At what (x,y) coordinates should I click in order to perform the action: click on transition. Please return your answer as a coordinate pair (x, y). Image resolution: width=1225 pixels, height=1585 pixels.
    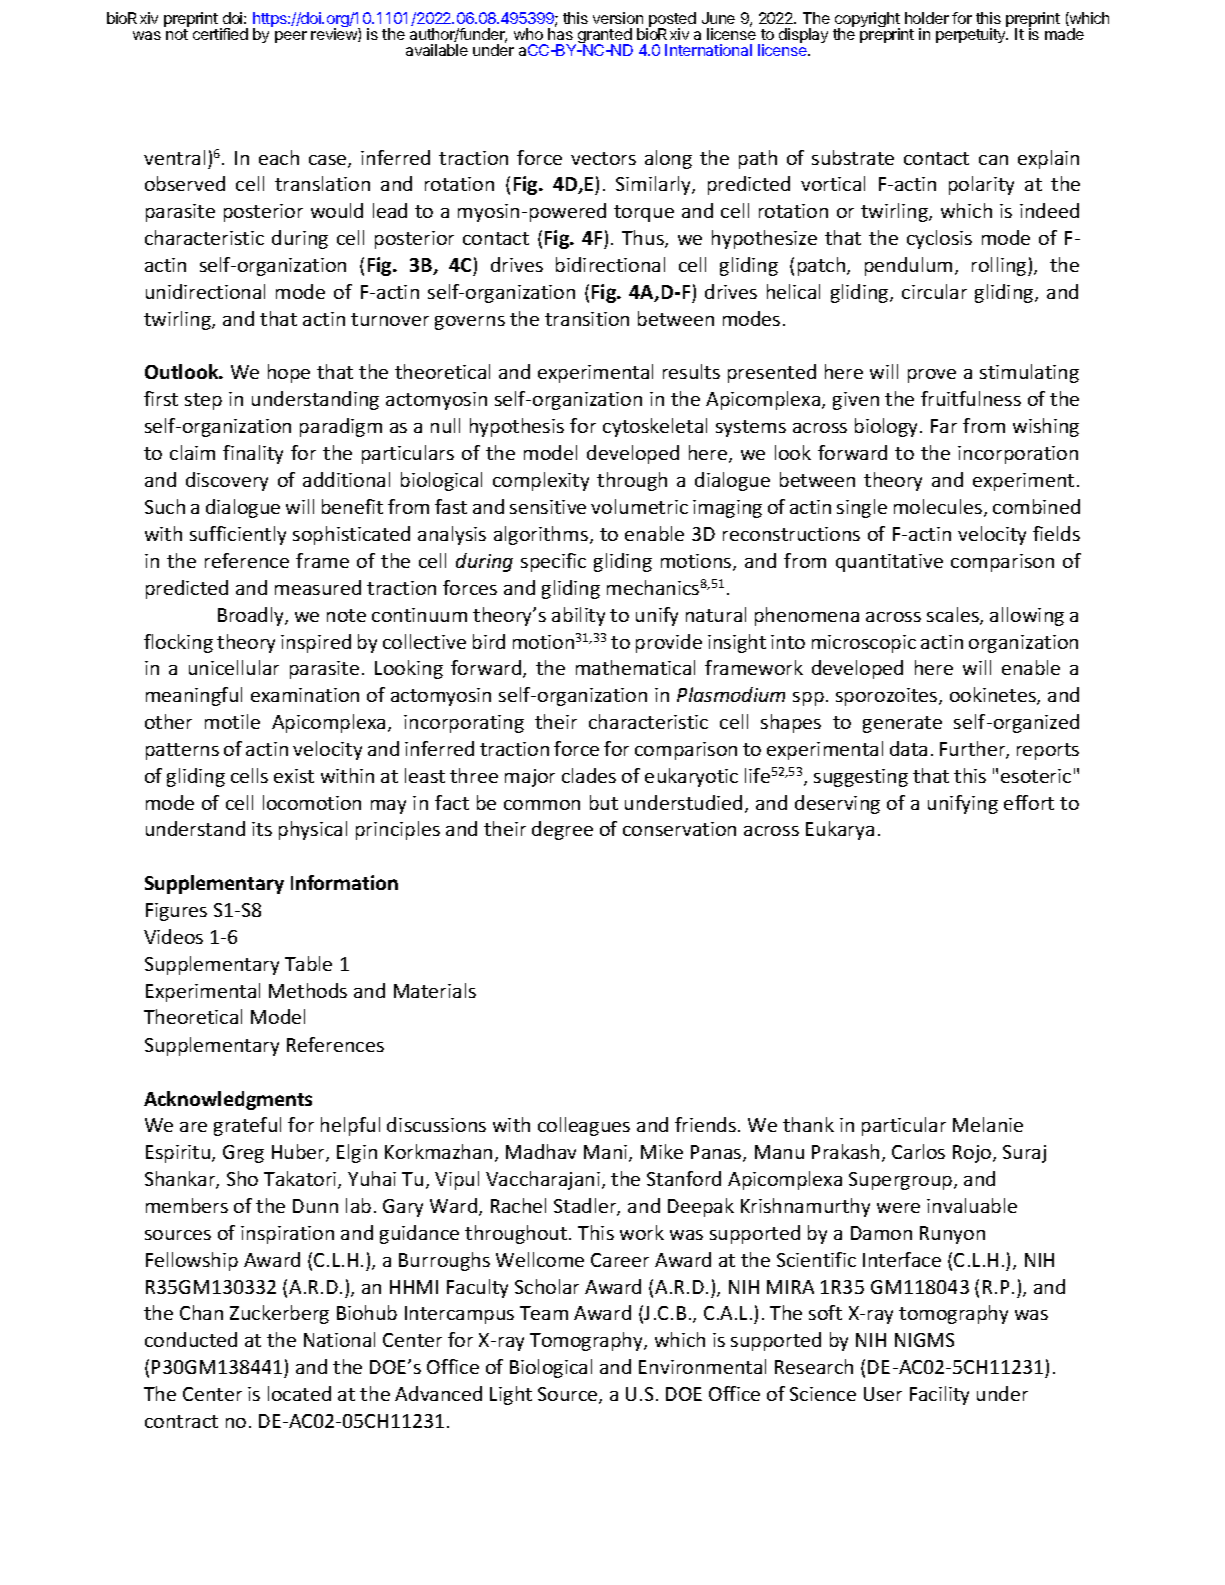
    Looking at the image, I should click on (587, 319).
